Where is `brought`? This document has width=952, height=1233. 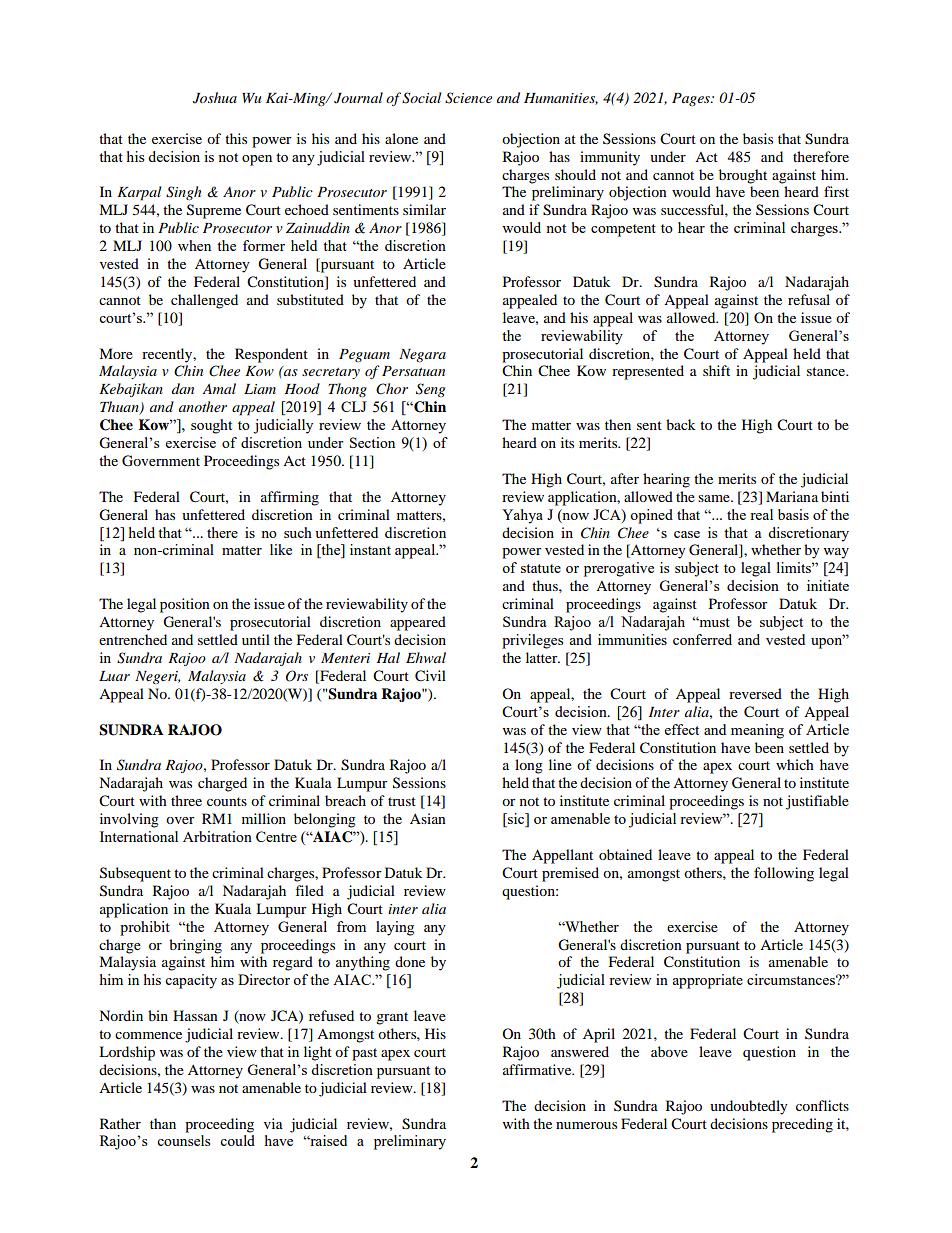
brought is located at coordinates (743, 176).
